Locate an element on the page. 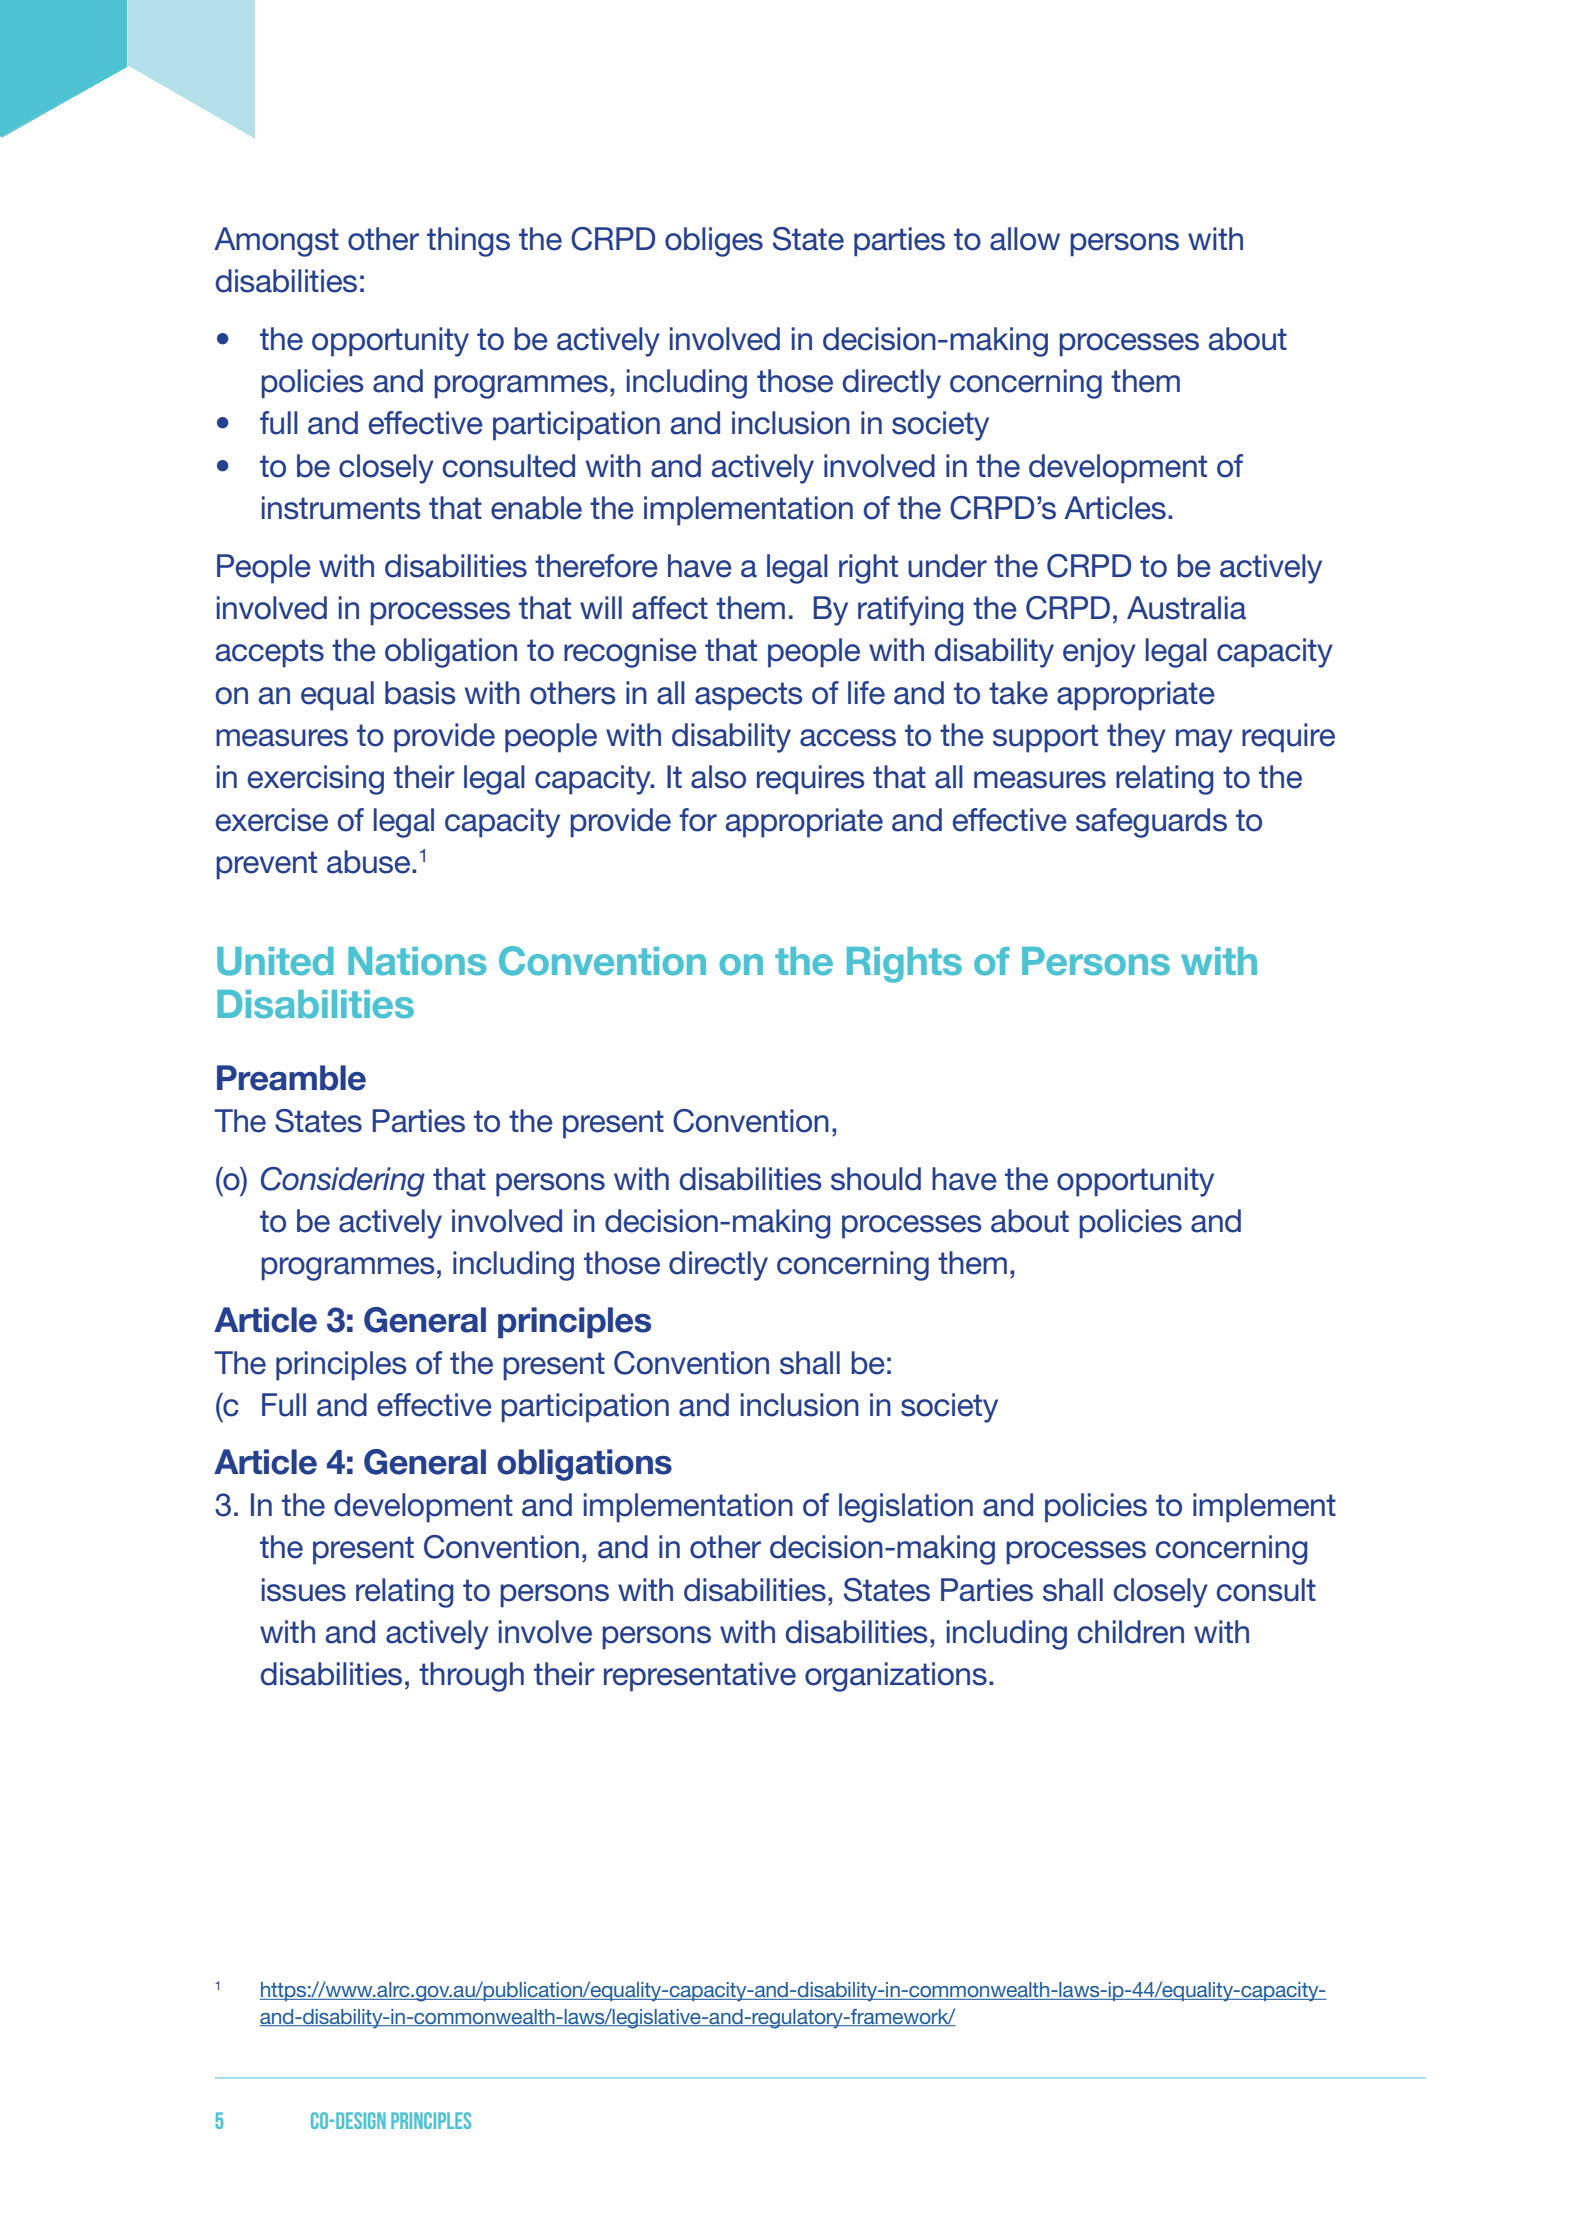  obliges is located at coordinates (714, 242).
